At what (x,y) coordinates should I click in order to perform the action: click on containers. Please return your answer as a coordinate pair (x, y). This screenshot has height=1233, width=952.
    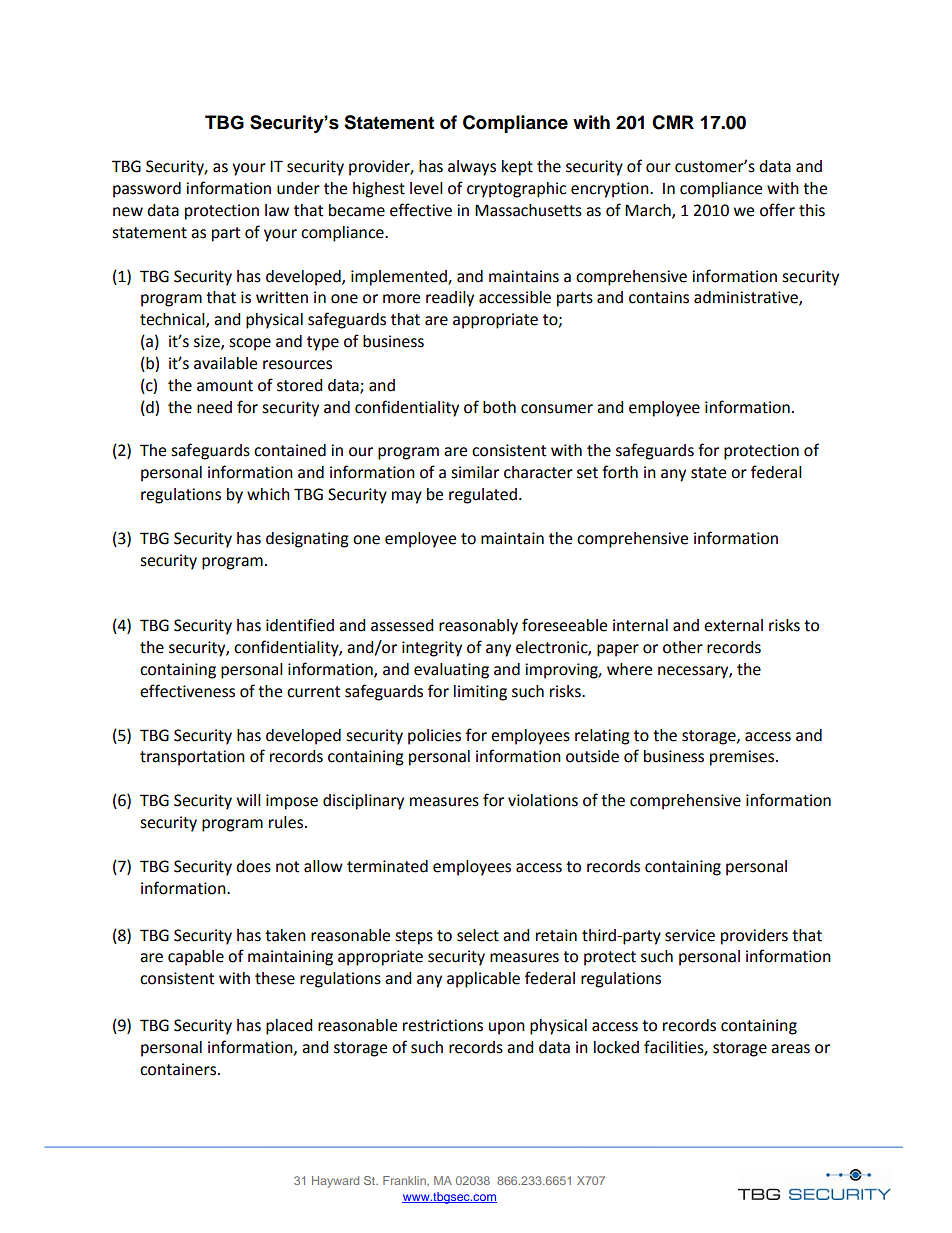
    Looking at the image, I should click on (178, 1069).
